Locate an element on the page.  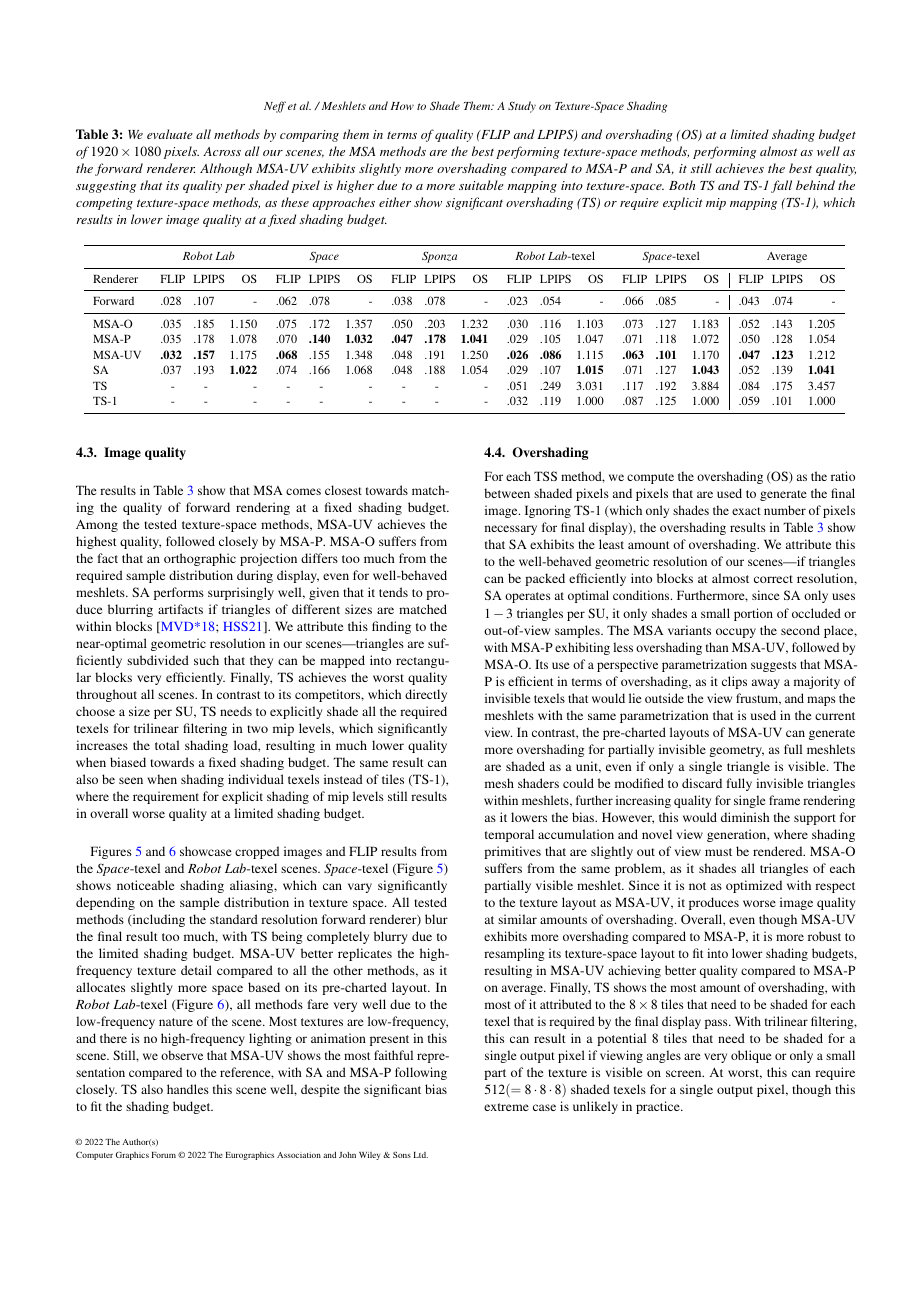
evaluate is located at coordinates (170, 134).
